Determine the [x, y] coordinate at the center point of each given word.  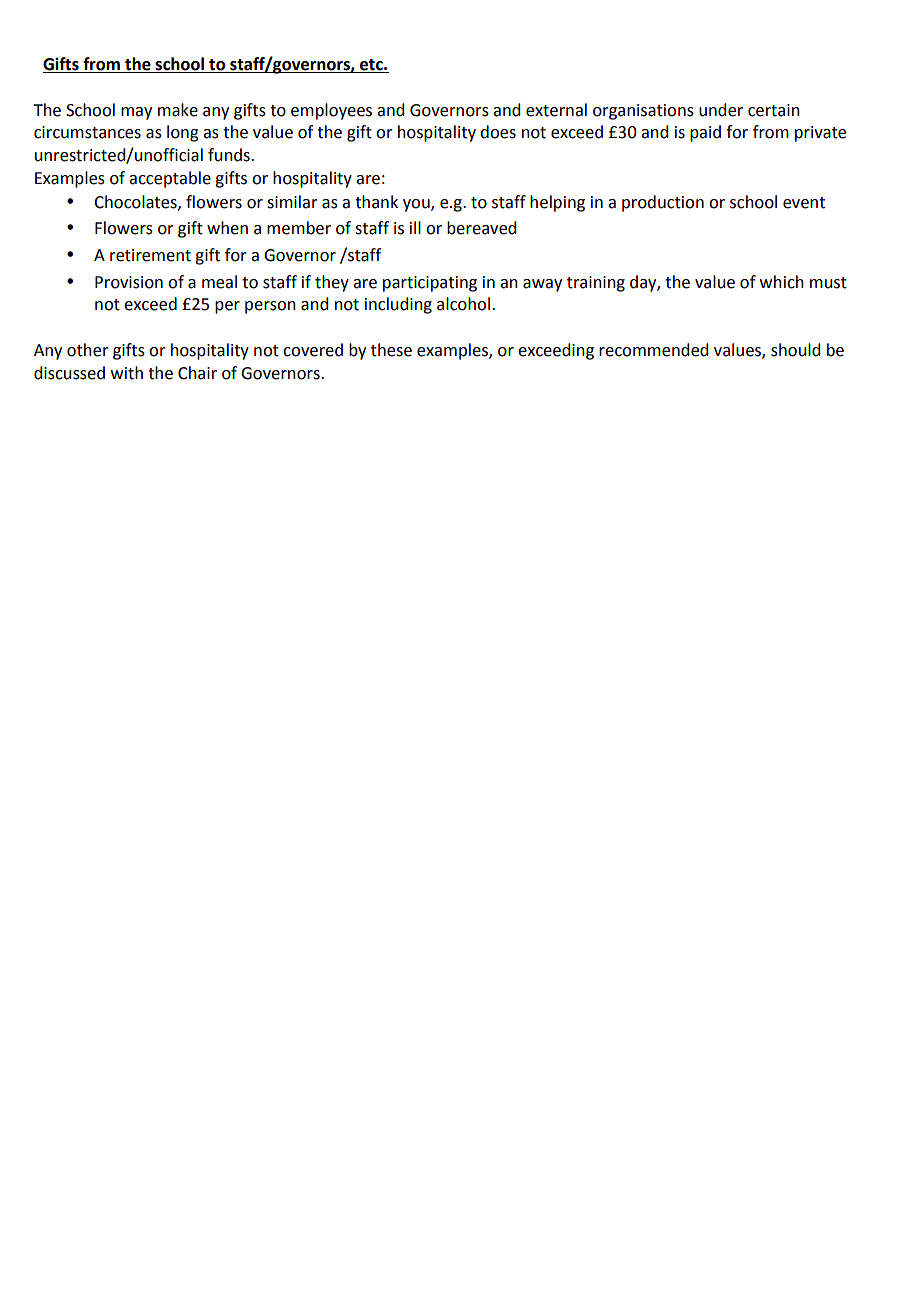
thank [376, 202]
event [804, 203]
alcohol [463, 304]
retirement [150, 255]
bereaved [481, 228]
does [498, 132]
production [663, 203]
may [136, 113]
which [782, 282]
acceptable [170, 179]
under [721, 110]
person [270, 307]
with [127, 373]
